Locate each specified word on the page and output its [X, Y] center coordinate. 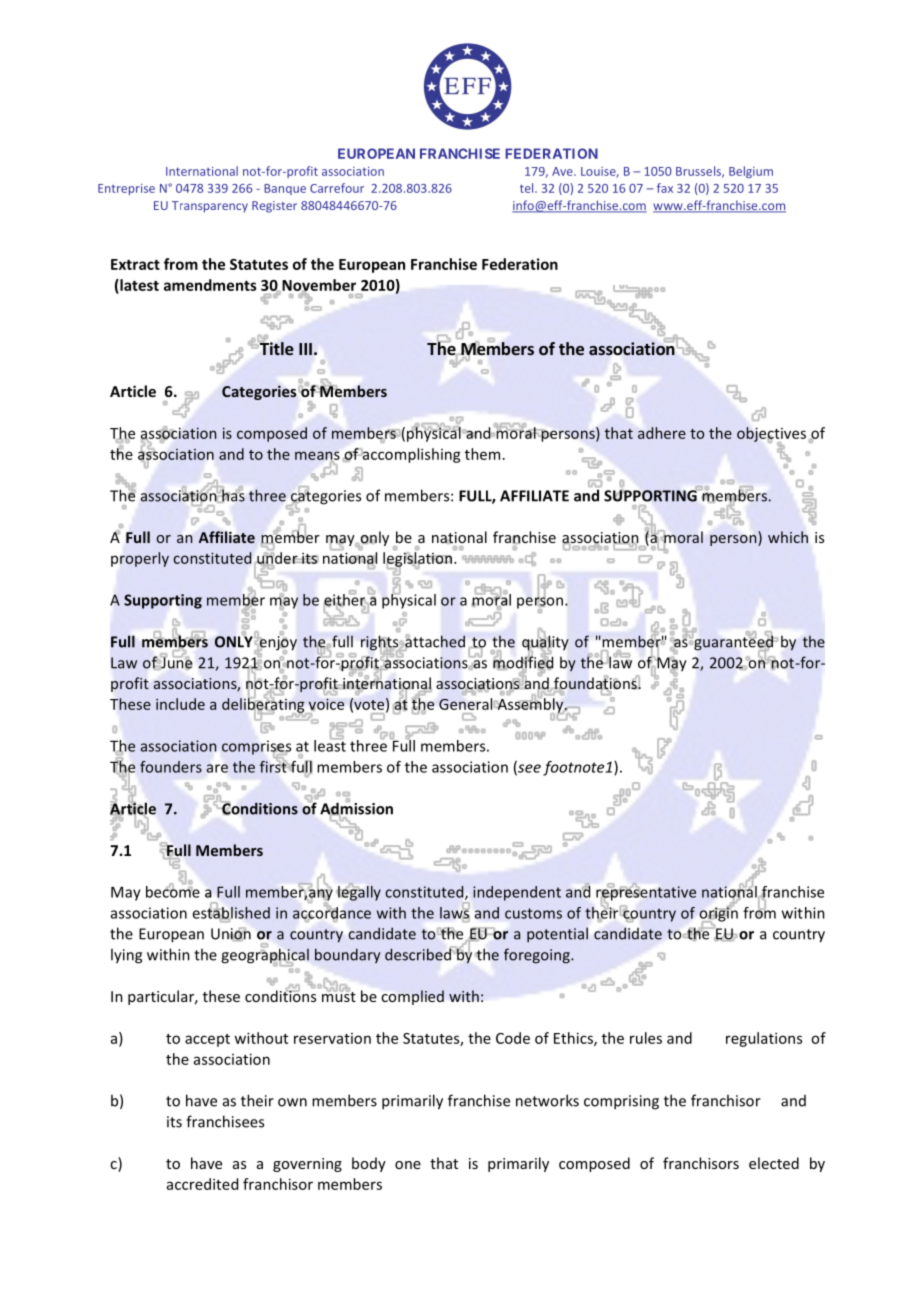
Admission [356, 808]
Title [277, 348]
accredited [202, 1184]
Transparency [210, 207]
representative [646, 893]
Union [231, 934]
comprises [256, 747]
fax [665, 188]
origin [718, 914]
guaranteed [733, 643]
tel [528, 188]
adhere [662, 433]
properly [140, 559]
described [418, 954]
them [482, 454]
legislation [417, 560]
